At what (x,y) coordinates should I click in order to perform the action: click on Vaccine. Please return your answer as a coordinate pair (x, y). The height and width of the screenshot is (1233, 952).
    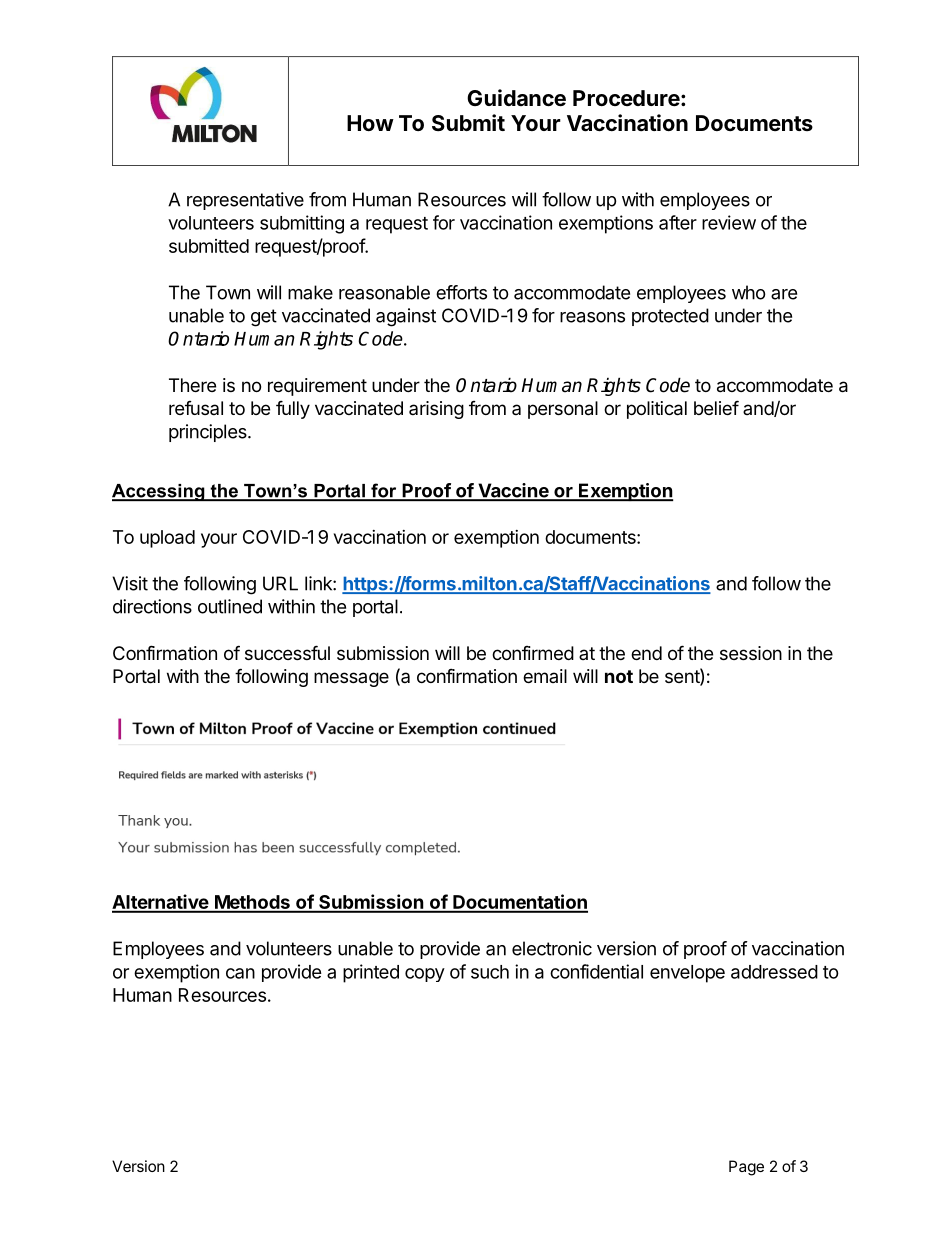
    Looking at the image, I should click on (513, 491).
